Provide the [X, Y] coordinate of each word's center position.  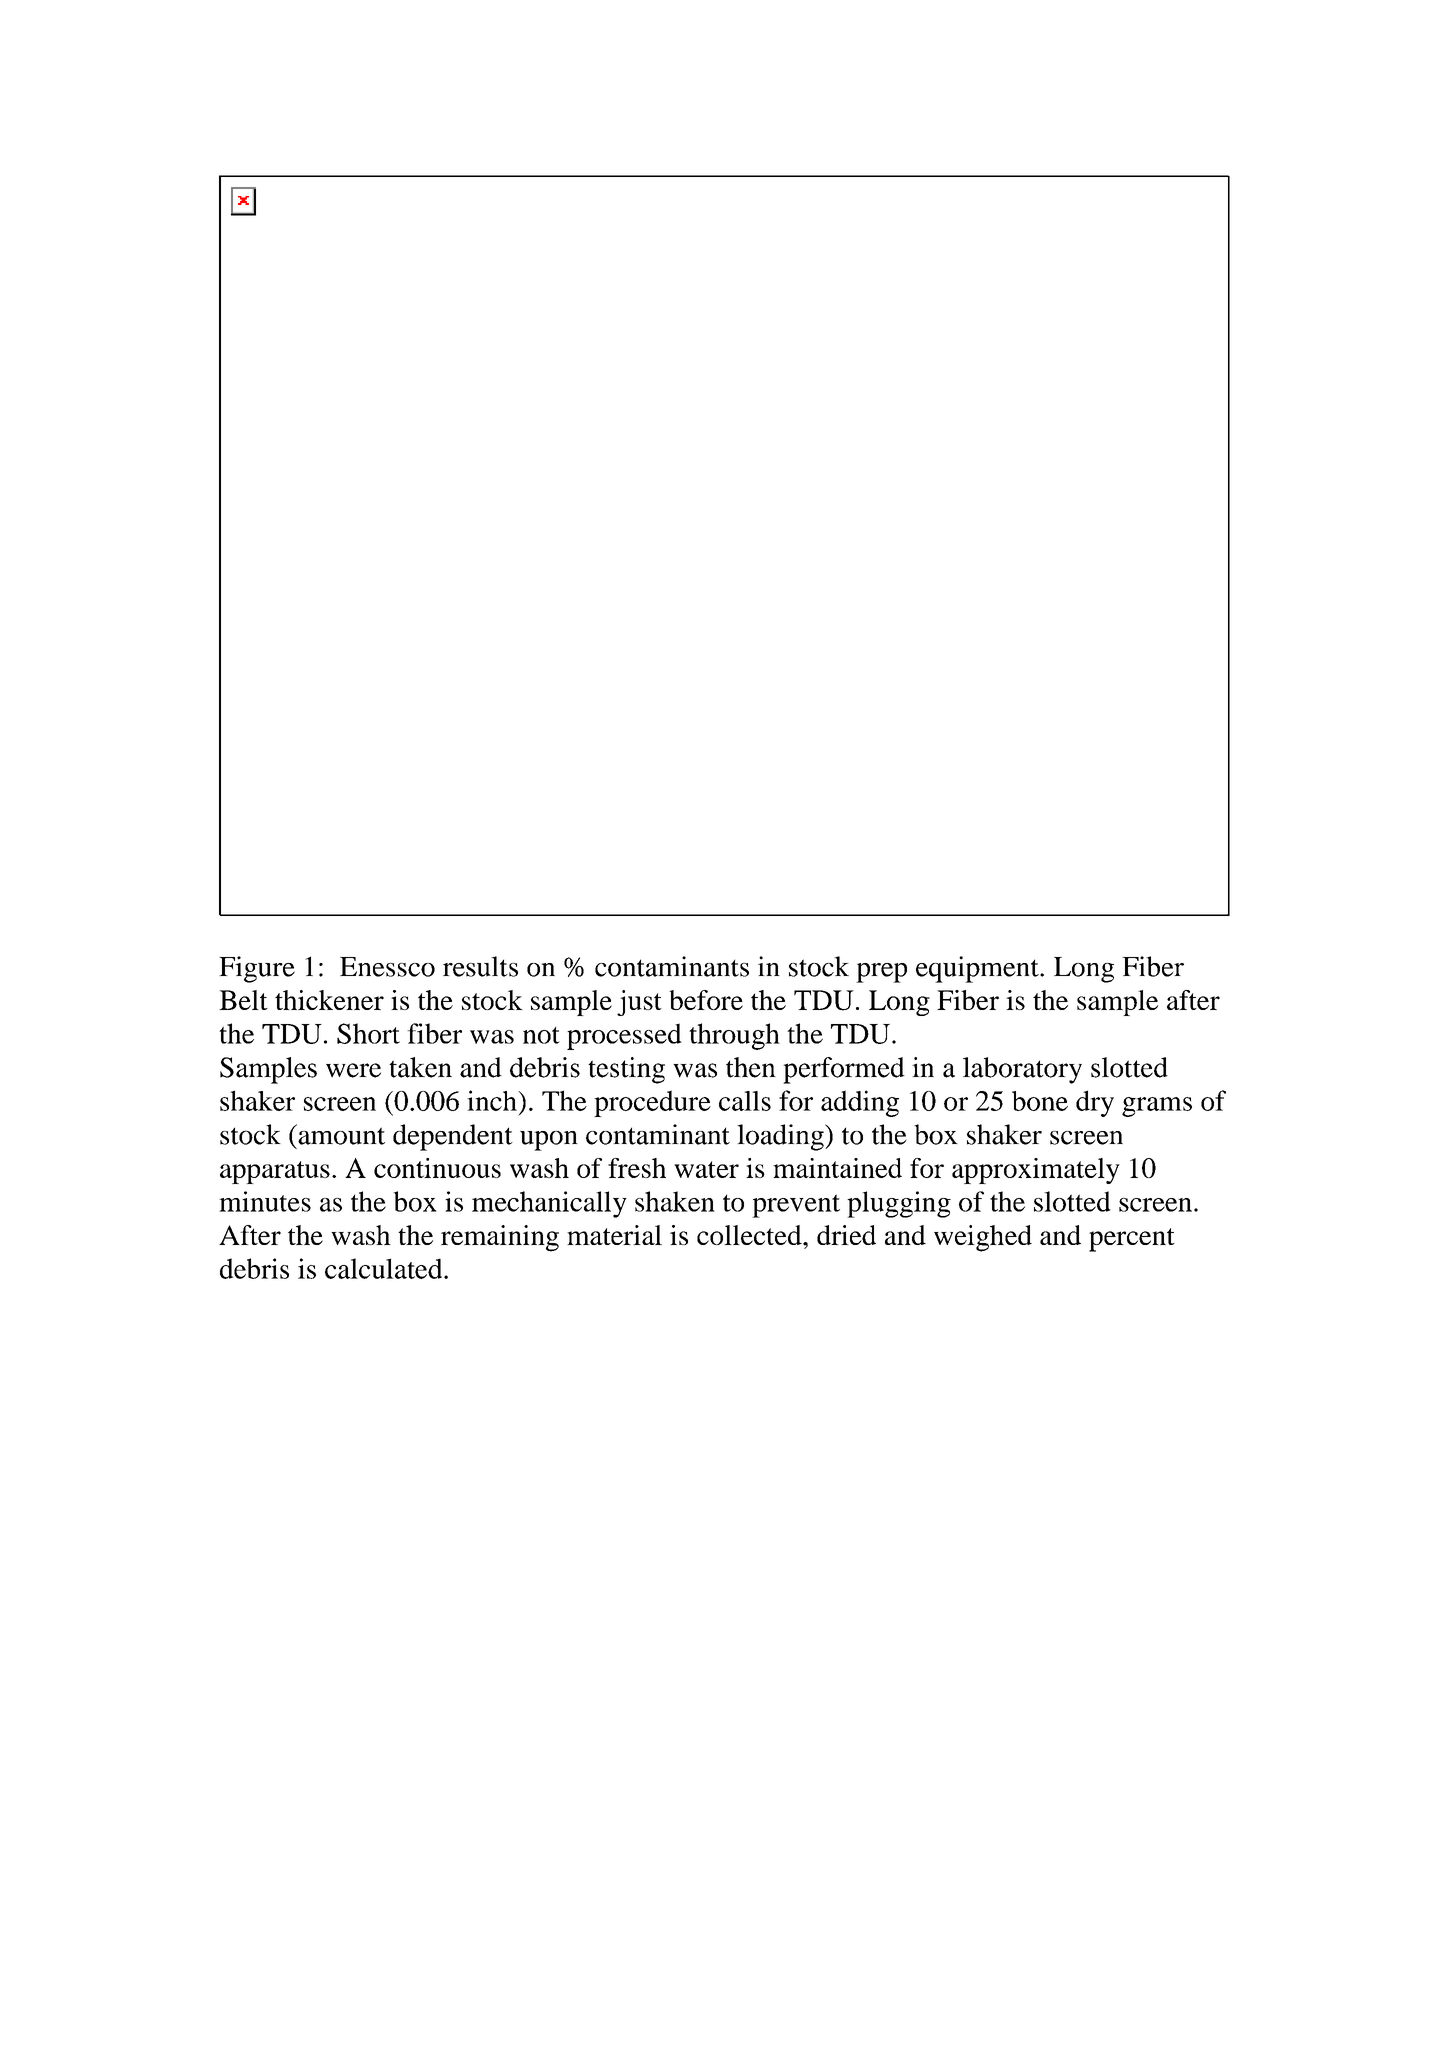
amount [340, 1135]
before [706, 1000]
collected [750, 1235]
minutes [265, 1201]
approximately [1036, 1171]
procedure [652, 1103]
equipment [978, 969]
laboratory [1022, 1070]
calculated [385, 1268]
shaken [675, 1201]
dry [1095, 1103]
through [734, 1036]
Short [368, 1033]
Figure [257, 969]
